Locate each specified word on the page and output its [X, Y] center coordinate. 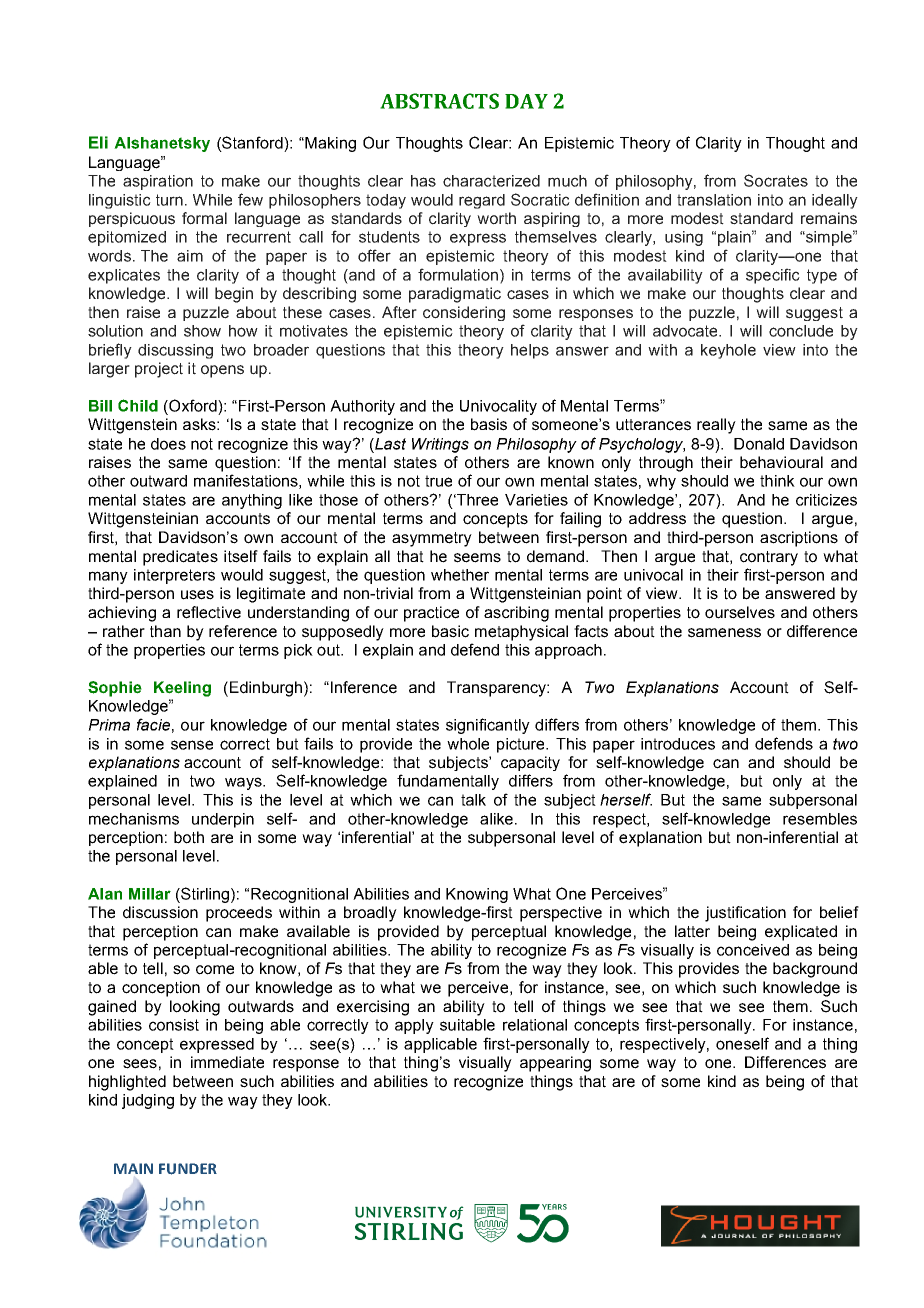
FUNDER [188, 1169]
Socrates [776, 180]
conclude [801, 331]
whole [468, 744]
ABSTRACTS [439, 101]
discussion [160, 912]
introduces [678, 744]
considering [464, 313]
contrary [769, 558]
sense [192, 745]
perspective [561, 914]
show [202, 331]
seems [477, 558]
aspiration [158, 182]
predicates [180, 558]
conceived [753, 950]
